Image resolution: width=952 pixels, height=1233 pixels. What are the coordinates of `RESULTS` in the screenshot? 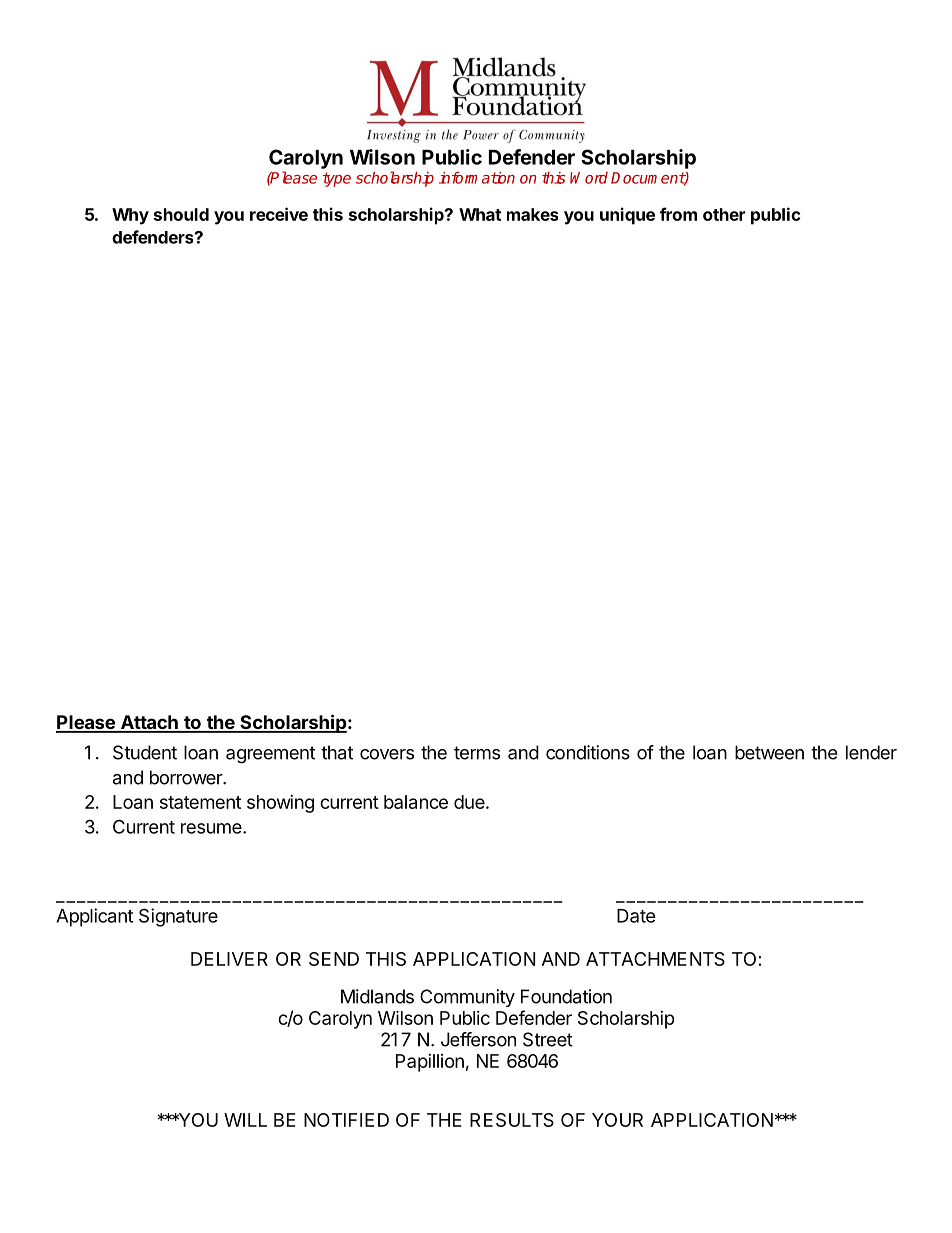 It's located at (512, 1120).
